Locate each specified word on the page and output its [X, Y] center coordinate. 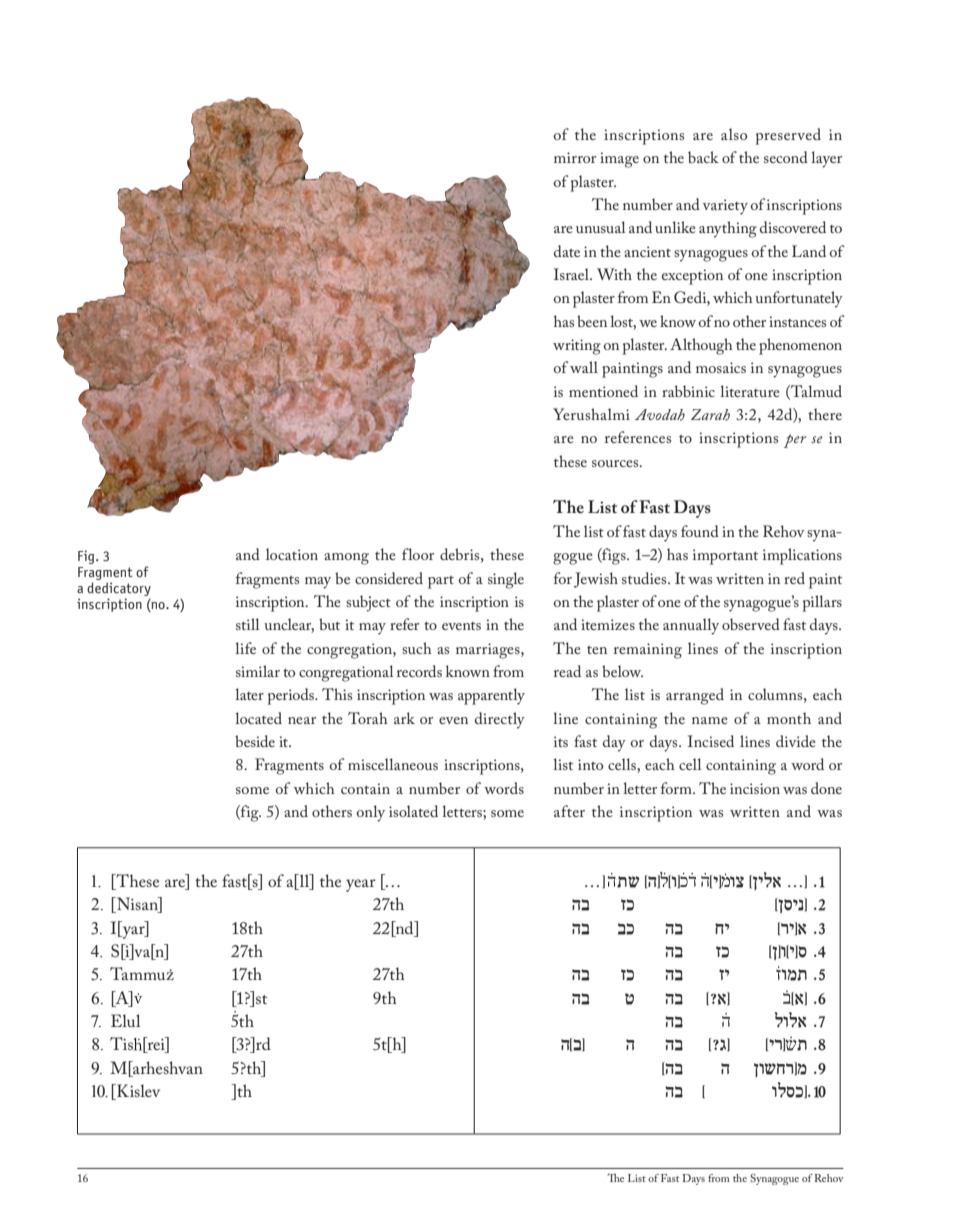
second [786, 157]
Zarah [710, 415]
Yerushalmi [591, 414]
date [567, 251]
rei [156, 1045]
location [292, 554]
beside [255, 741]
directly [500, 720]
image [619, 160]
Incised [711, 741]
